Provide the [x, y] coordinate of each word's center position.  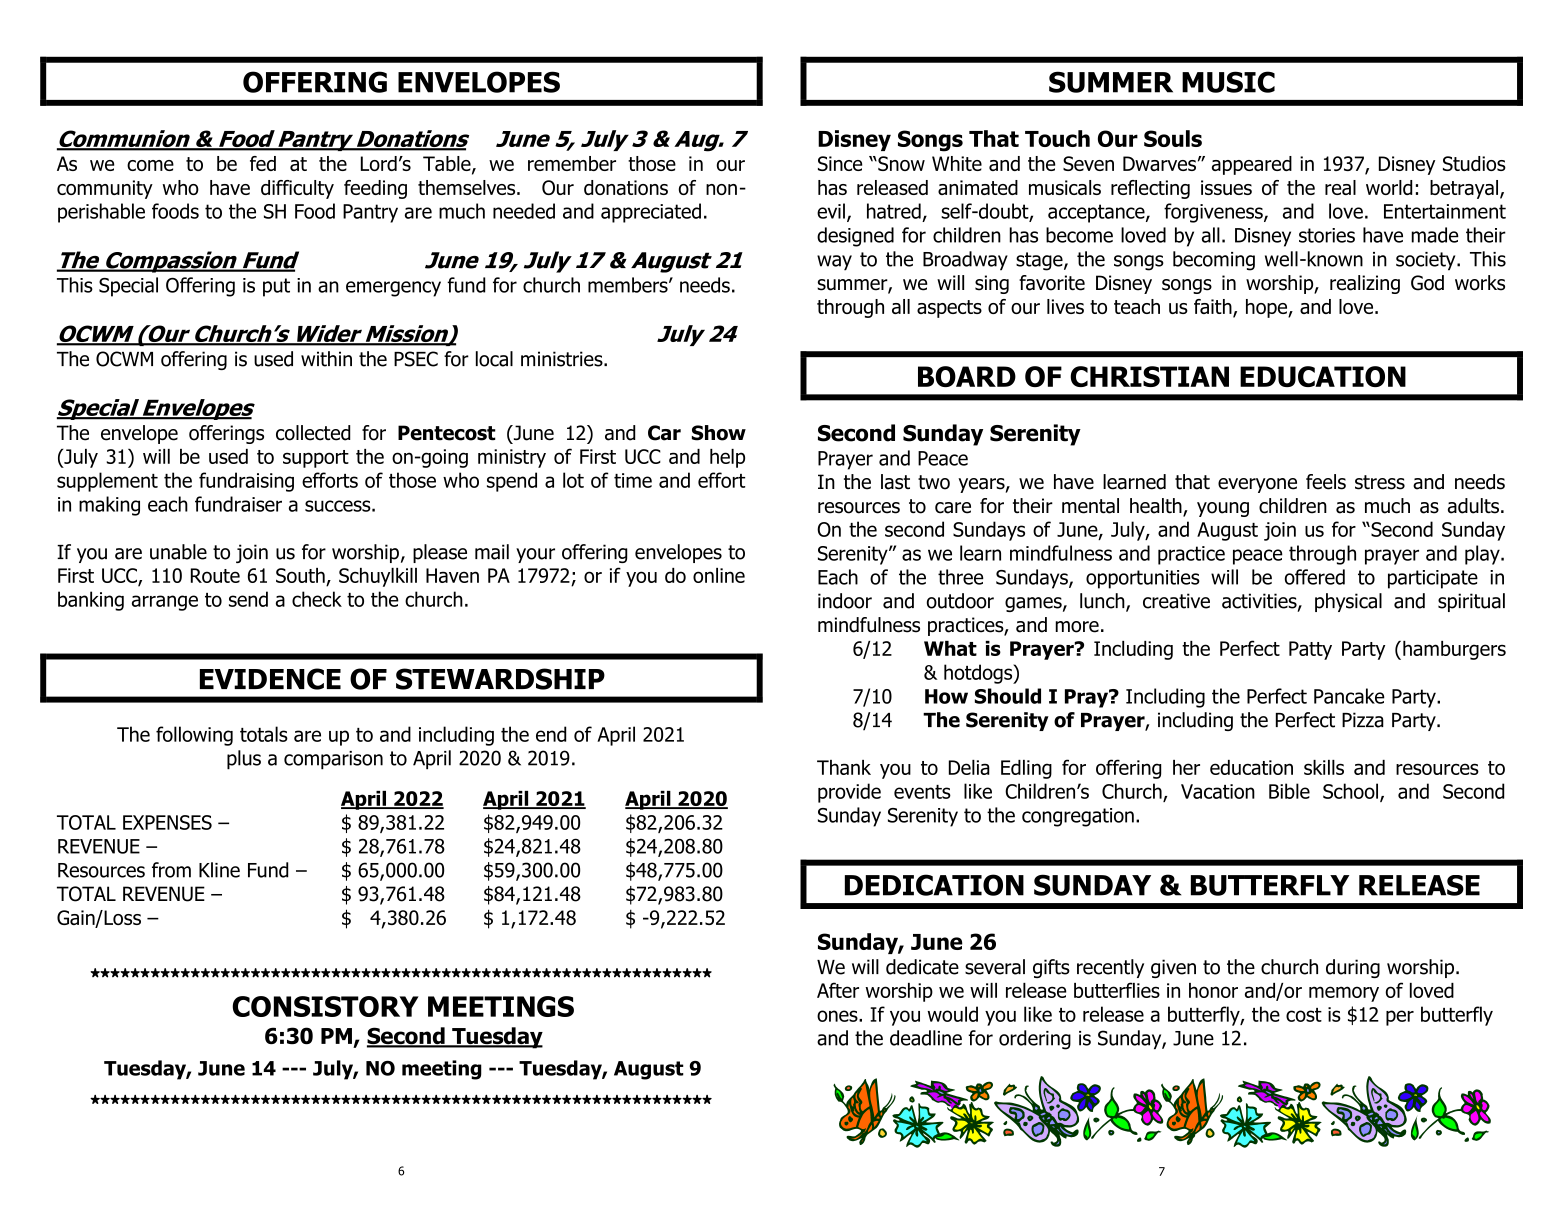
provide [849, 793]
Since [840, 163]
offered [1315, 577]
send [248, 599]
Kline [219, 870]
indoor [845, 601]
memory [1344, 994]
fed [263, 163]
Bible [1289, 791]
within [326, 359]
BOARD [967, 376]
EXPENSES [167, 822]
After [838, 990]
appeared [1252, 165]
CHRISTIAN [1149, 376]
